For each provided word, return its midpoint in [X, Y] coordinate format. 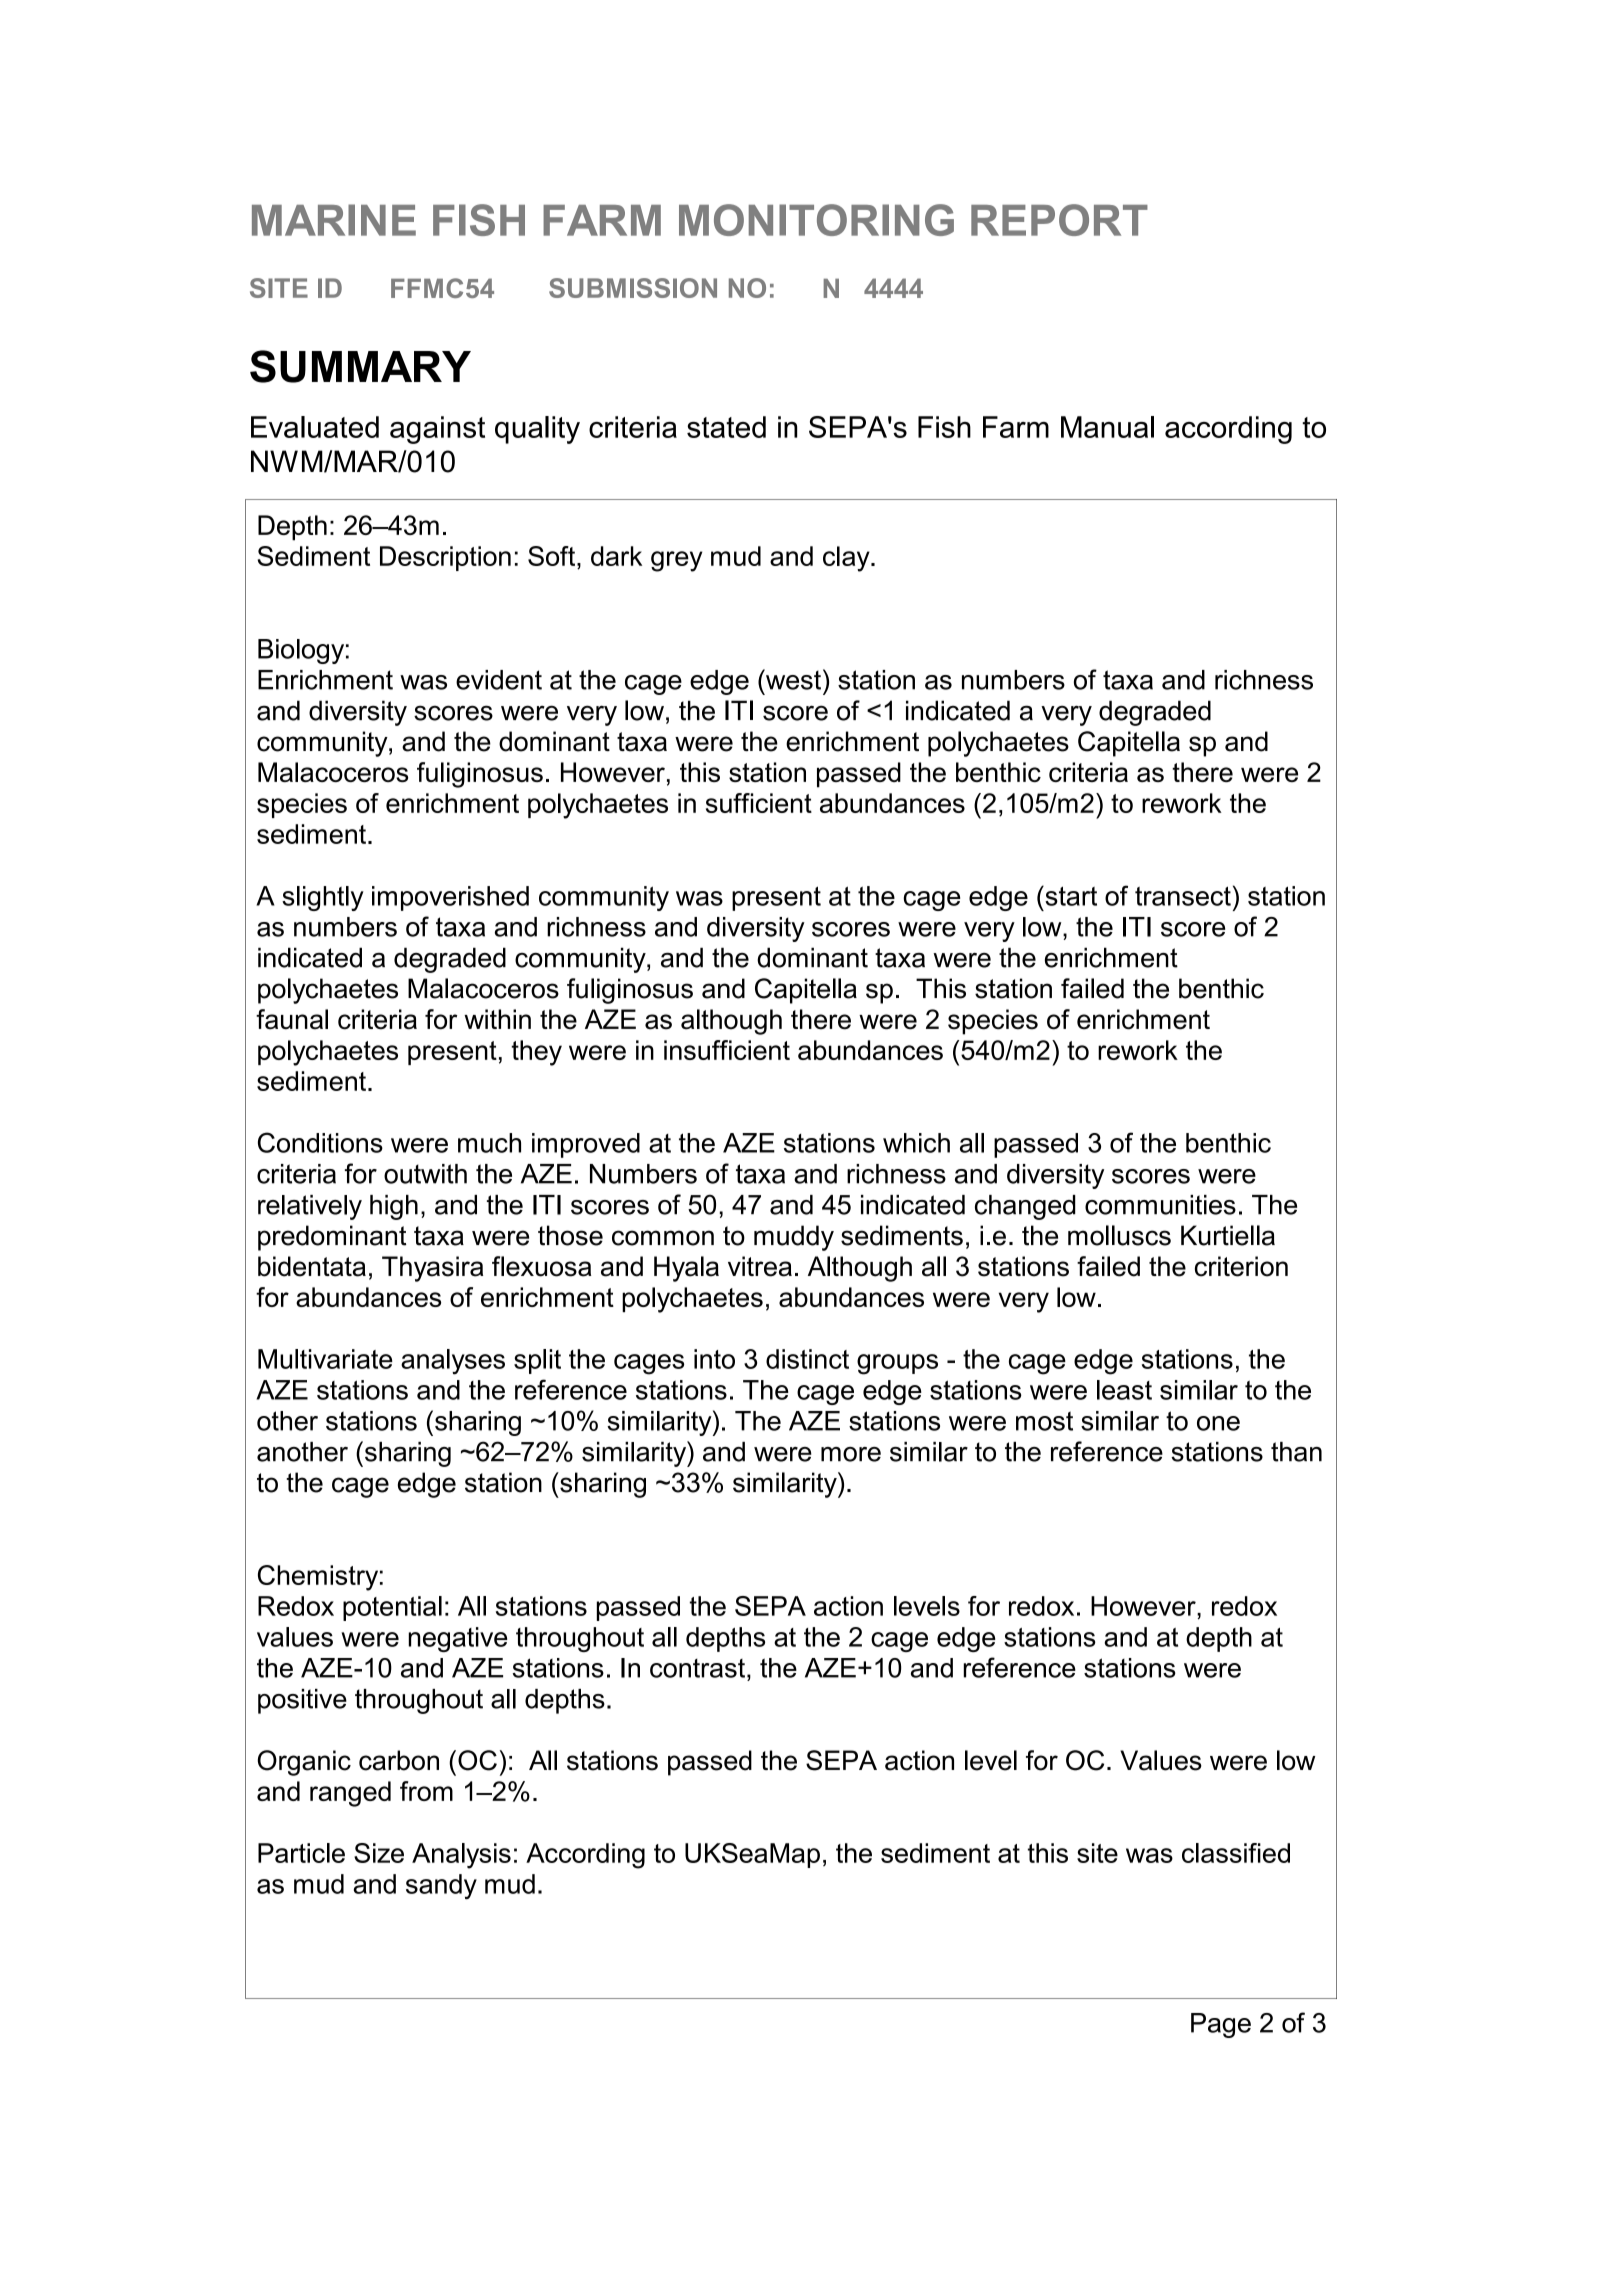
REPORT [1059, 220]
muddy [794, 1238]
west [792, 679]
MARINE [334, 220]
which [916, 1143]
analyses [453, 1362]
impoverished [450, 898]
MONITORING [816, 220]
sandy [441, 1886]
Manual [1107, 427]
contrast [699, 1668]
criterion [1241, 1266]
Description [445, 558]
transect [1183, 896]
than [1296, 1452]
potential [392, 1608]
